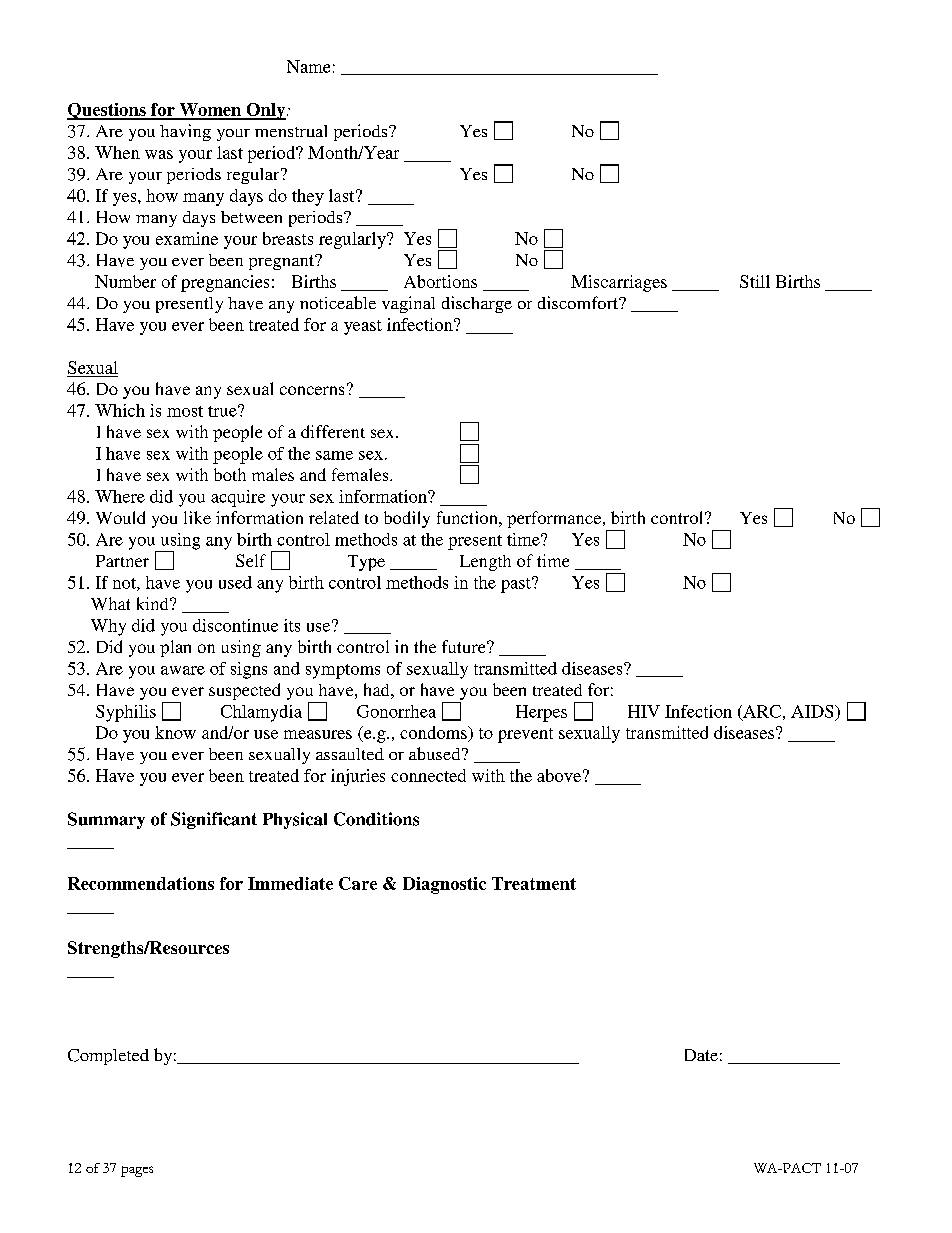 The width and height of the screenshot is (952, 1233). What do you see at coordinates (619, 283) in the screenshot?
I see `Miscarriages` at bounding box center [619, 283].
